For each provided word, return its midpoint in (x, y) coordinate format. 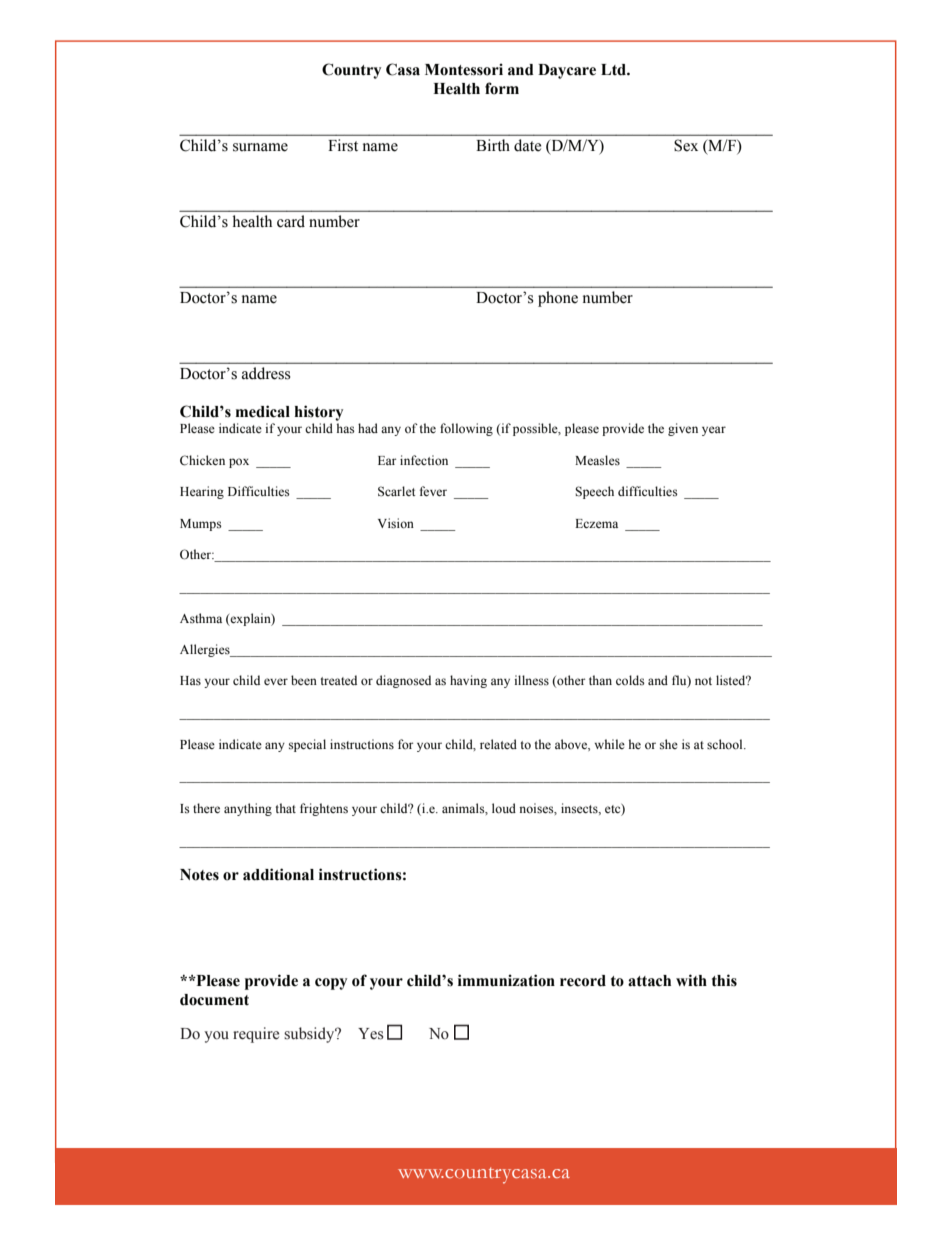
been (304, 680)
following (466, 429)
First (343, 145)
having (468, 681)
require (256, 1035)
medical (263, 411)
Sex (686, 145)
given (683, 429)
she (669, 744)
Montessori (464, 69)
